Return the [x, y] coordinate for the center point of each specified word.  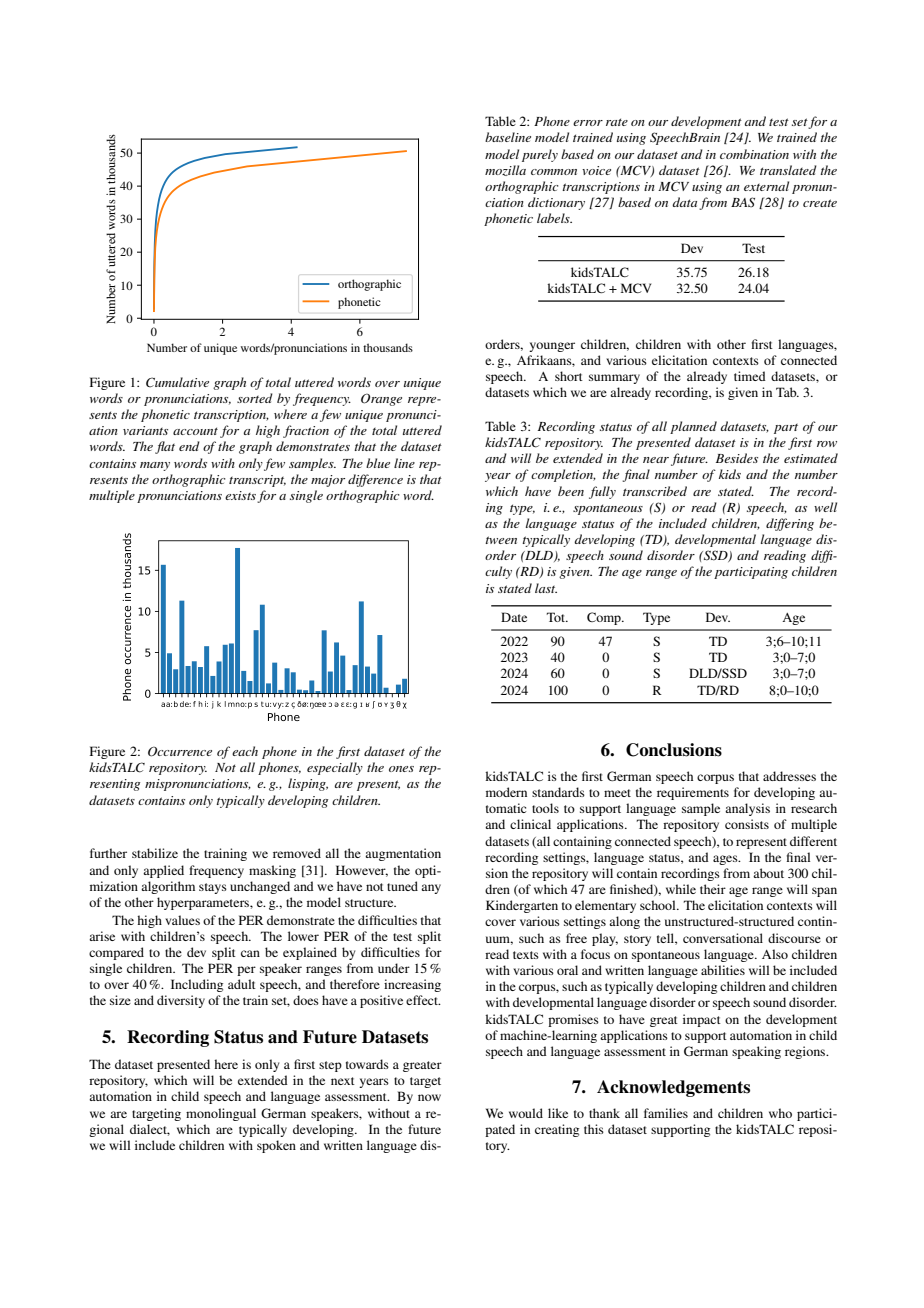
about [768, 873]
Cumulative [177, 382]
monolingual [221, 1114]
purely [540, 155]
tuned [402, 886]
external [766, 186]
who [780, 1113]
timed [750, 376]
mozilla [505, 170]
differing [790, 524]
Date [514, 617]
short [569, 376]
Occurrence [180, 752]
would [526, 1113]
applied [163, 871]
